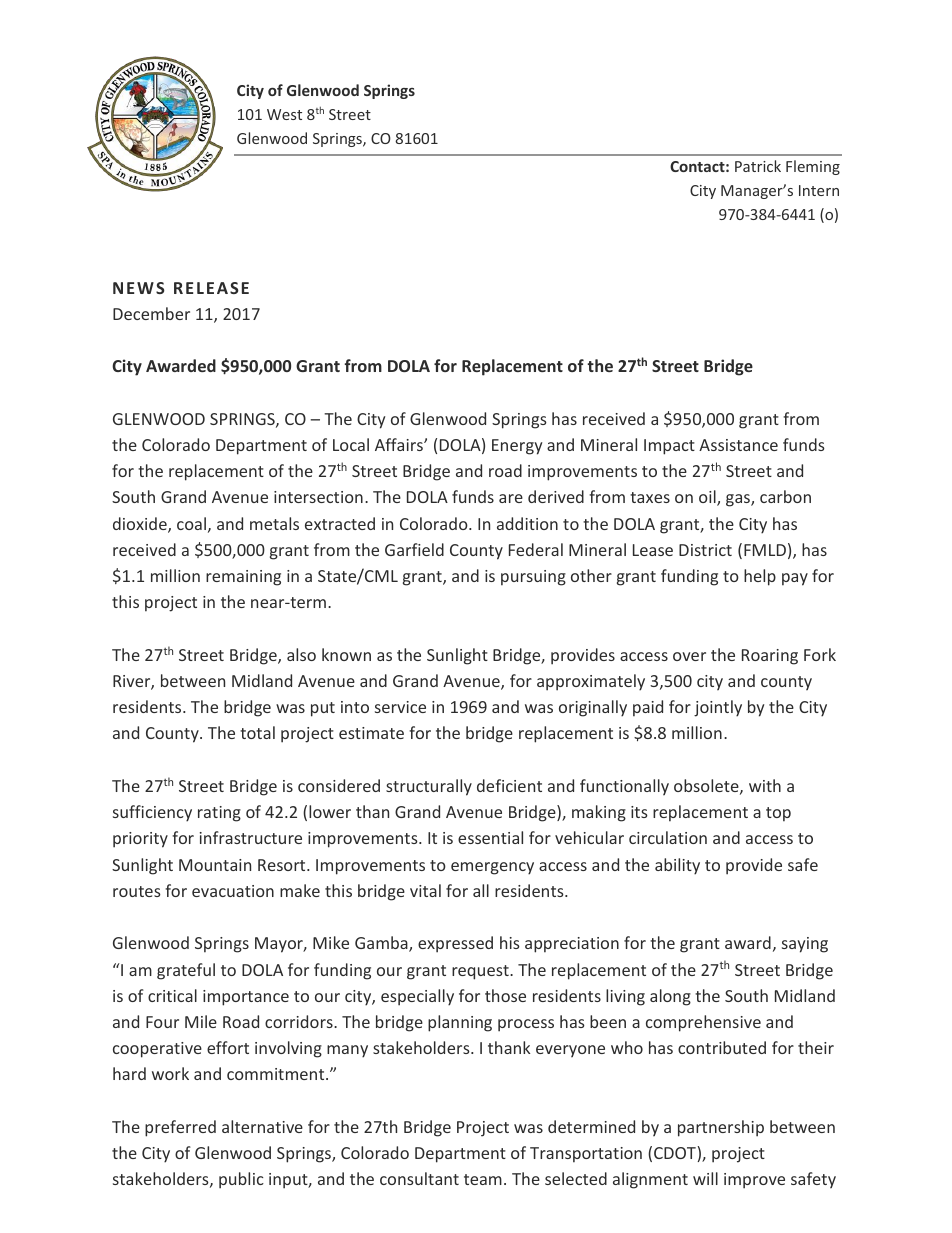 This image has width=952, height=1233. I want to click on Patrick, so click(758, 166).
